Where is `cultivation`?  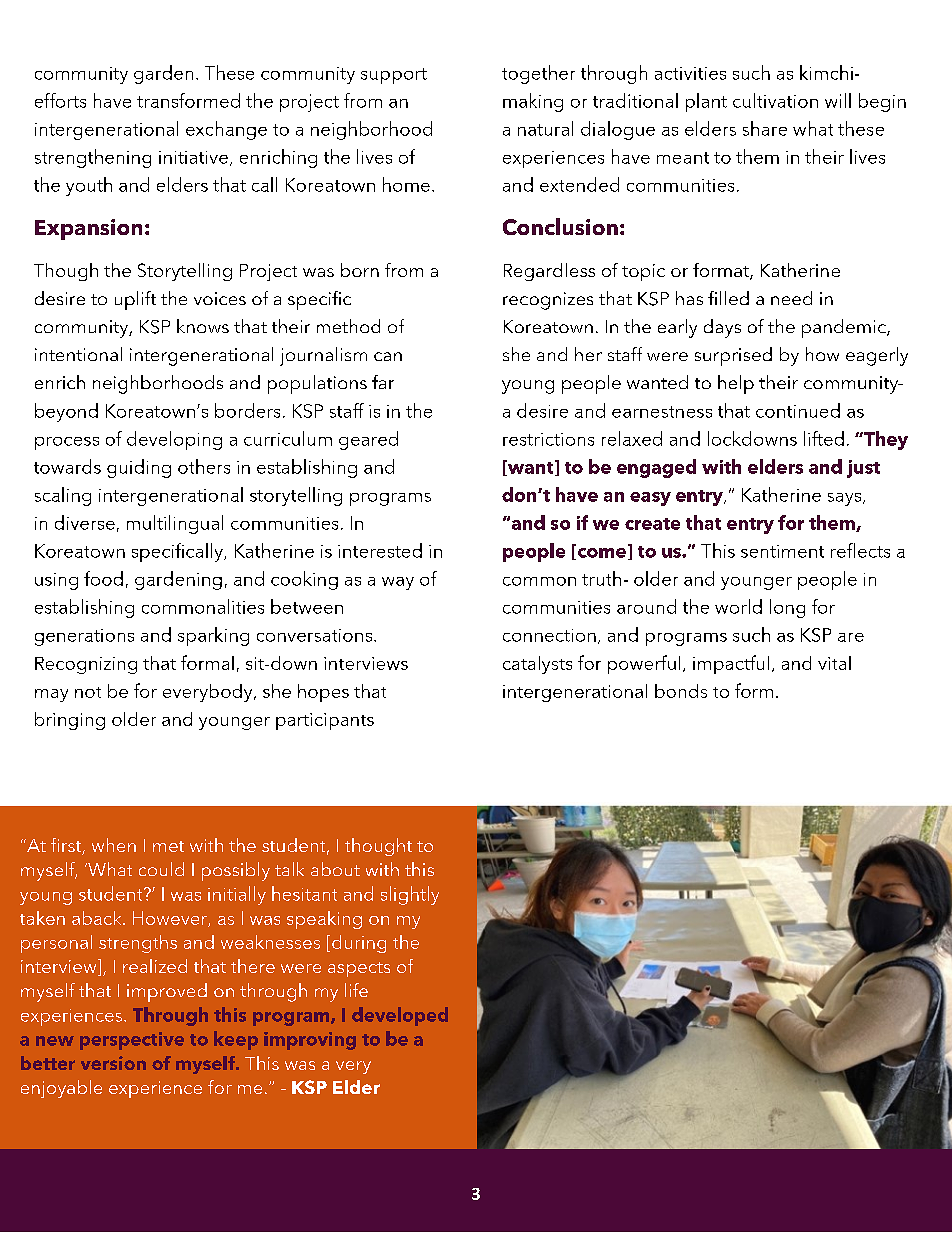
cultivation is located at coordinates (775, 100).
